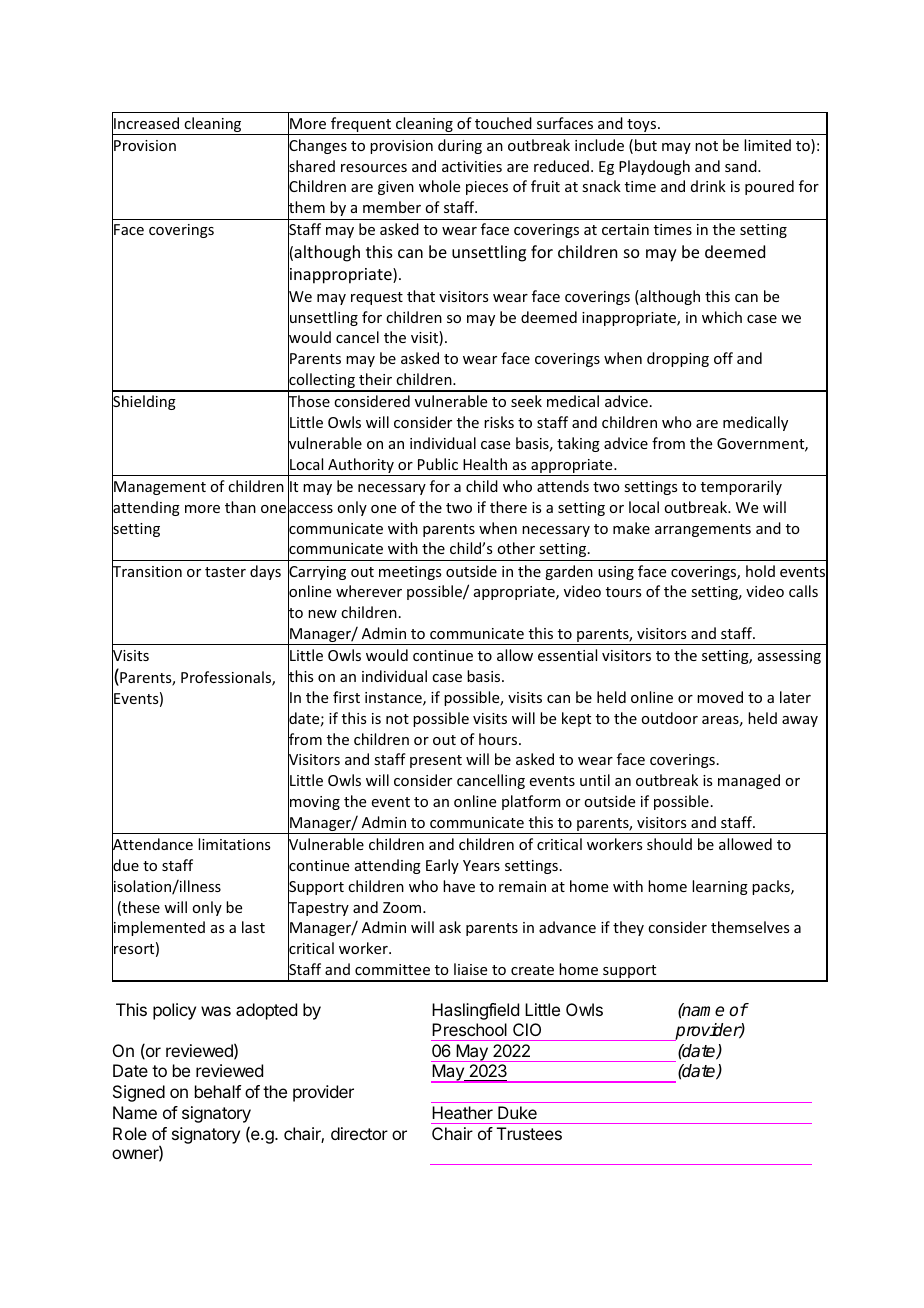 Image resolution: width=924 pixels, height=1308 pixels. I want to click on limitations, so click(234, 844).
